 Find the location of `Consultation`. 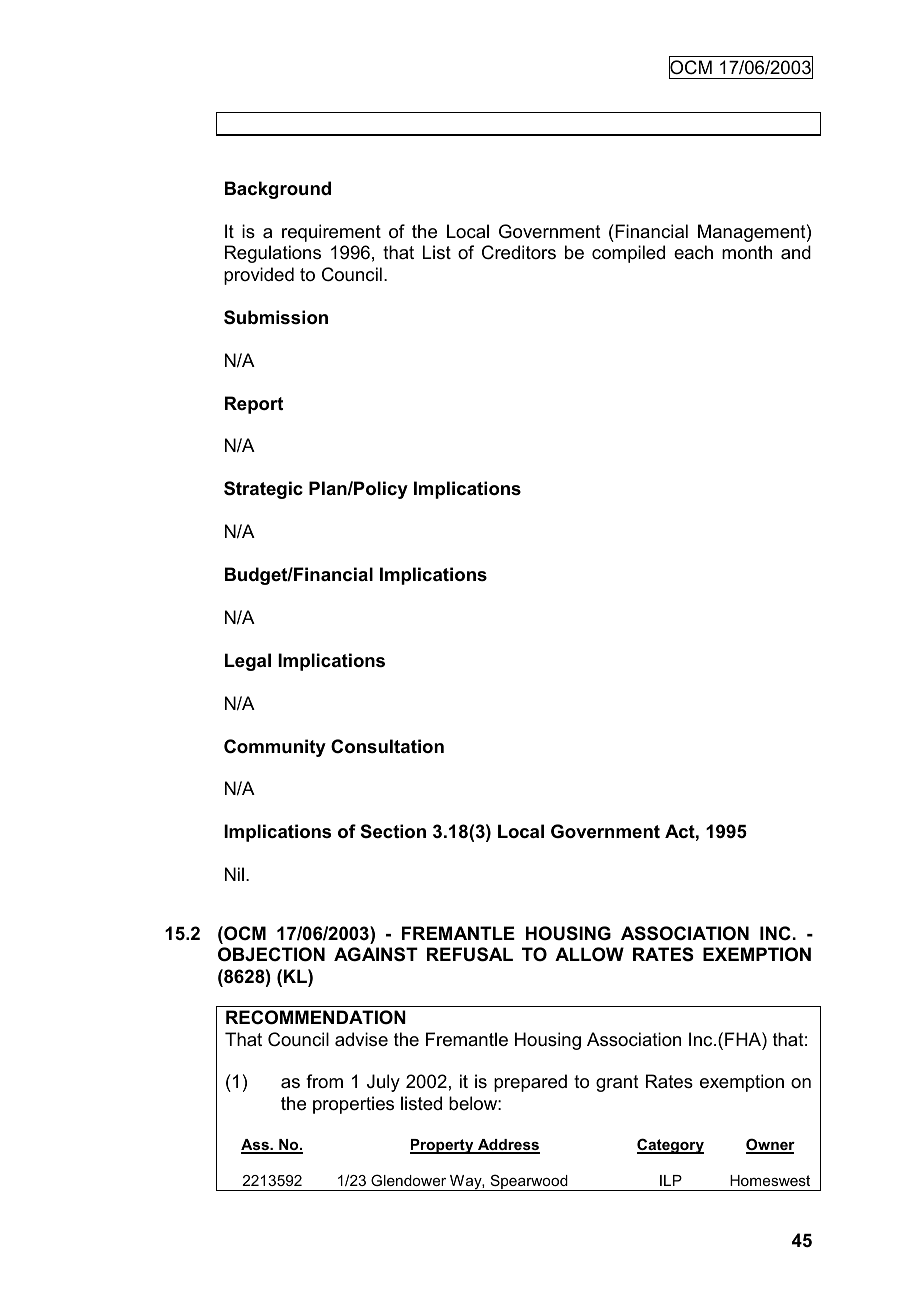

Consultation is located at coordinates (387, 746).
